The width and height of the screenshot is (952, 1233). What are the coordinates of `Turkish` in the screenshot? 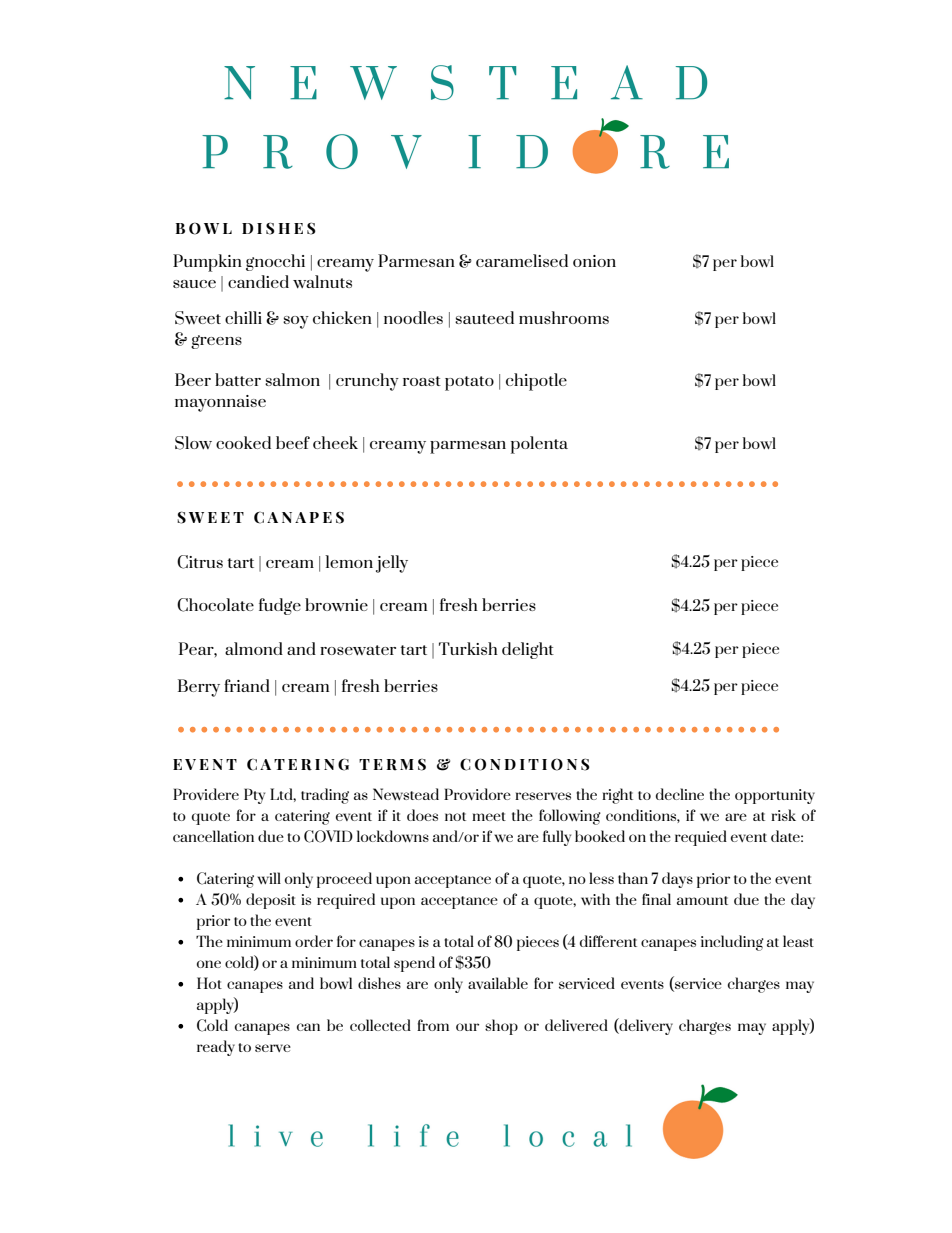 It's located at (468, 648).
